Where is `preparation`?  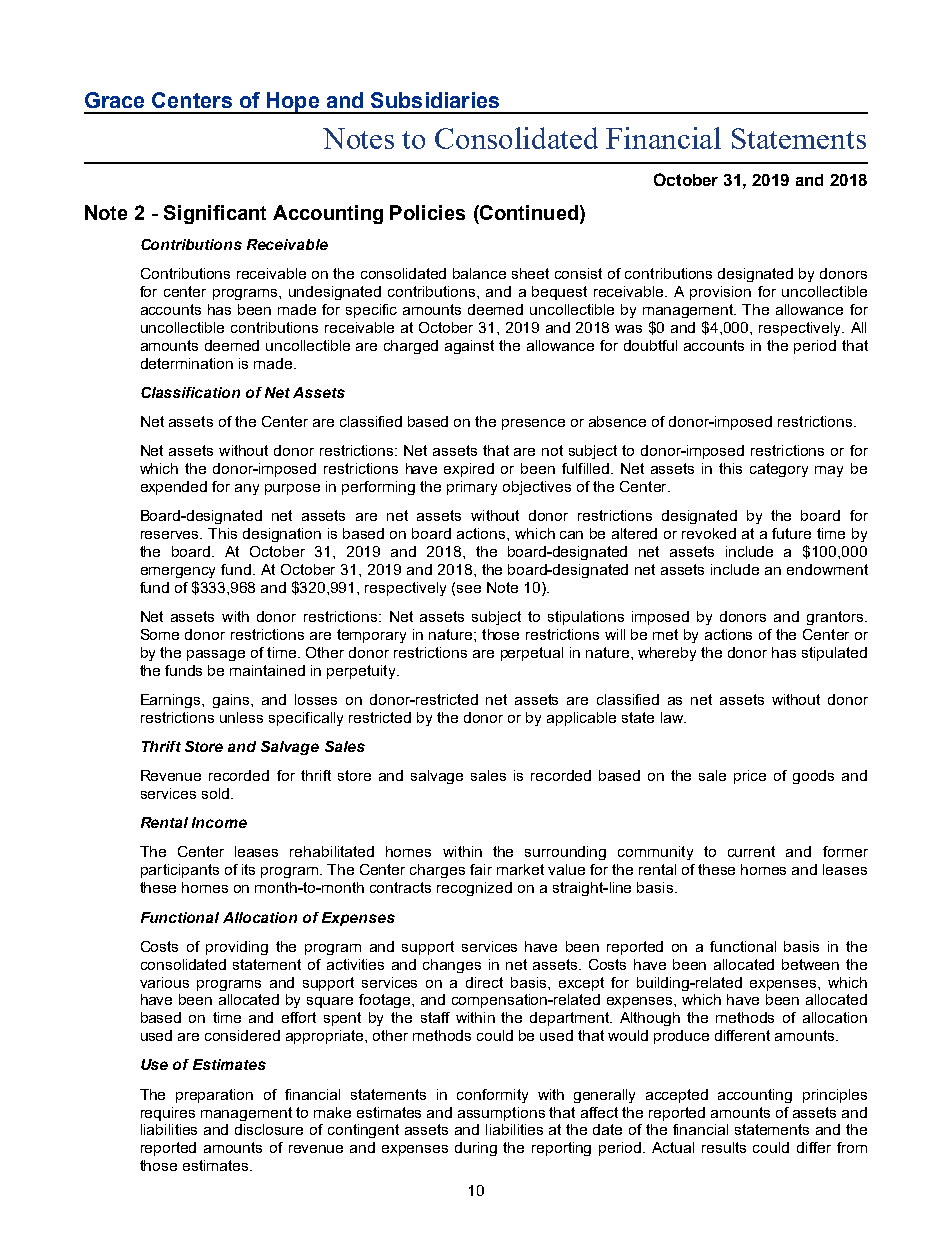 preparation is located at coordinates (214, 1096).
